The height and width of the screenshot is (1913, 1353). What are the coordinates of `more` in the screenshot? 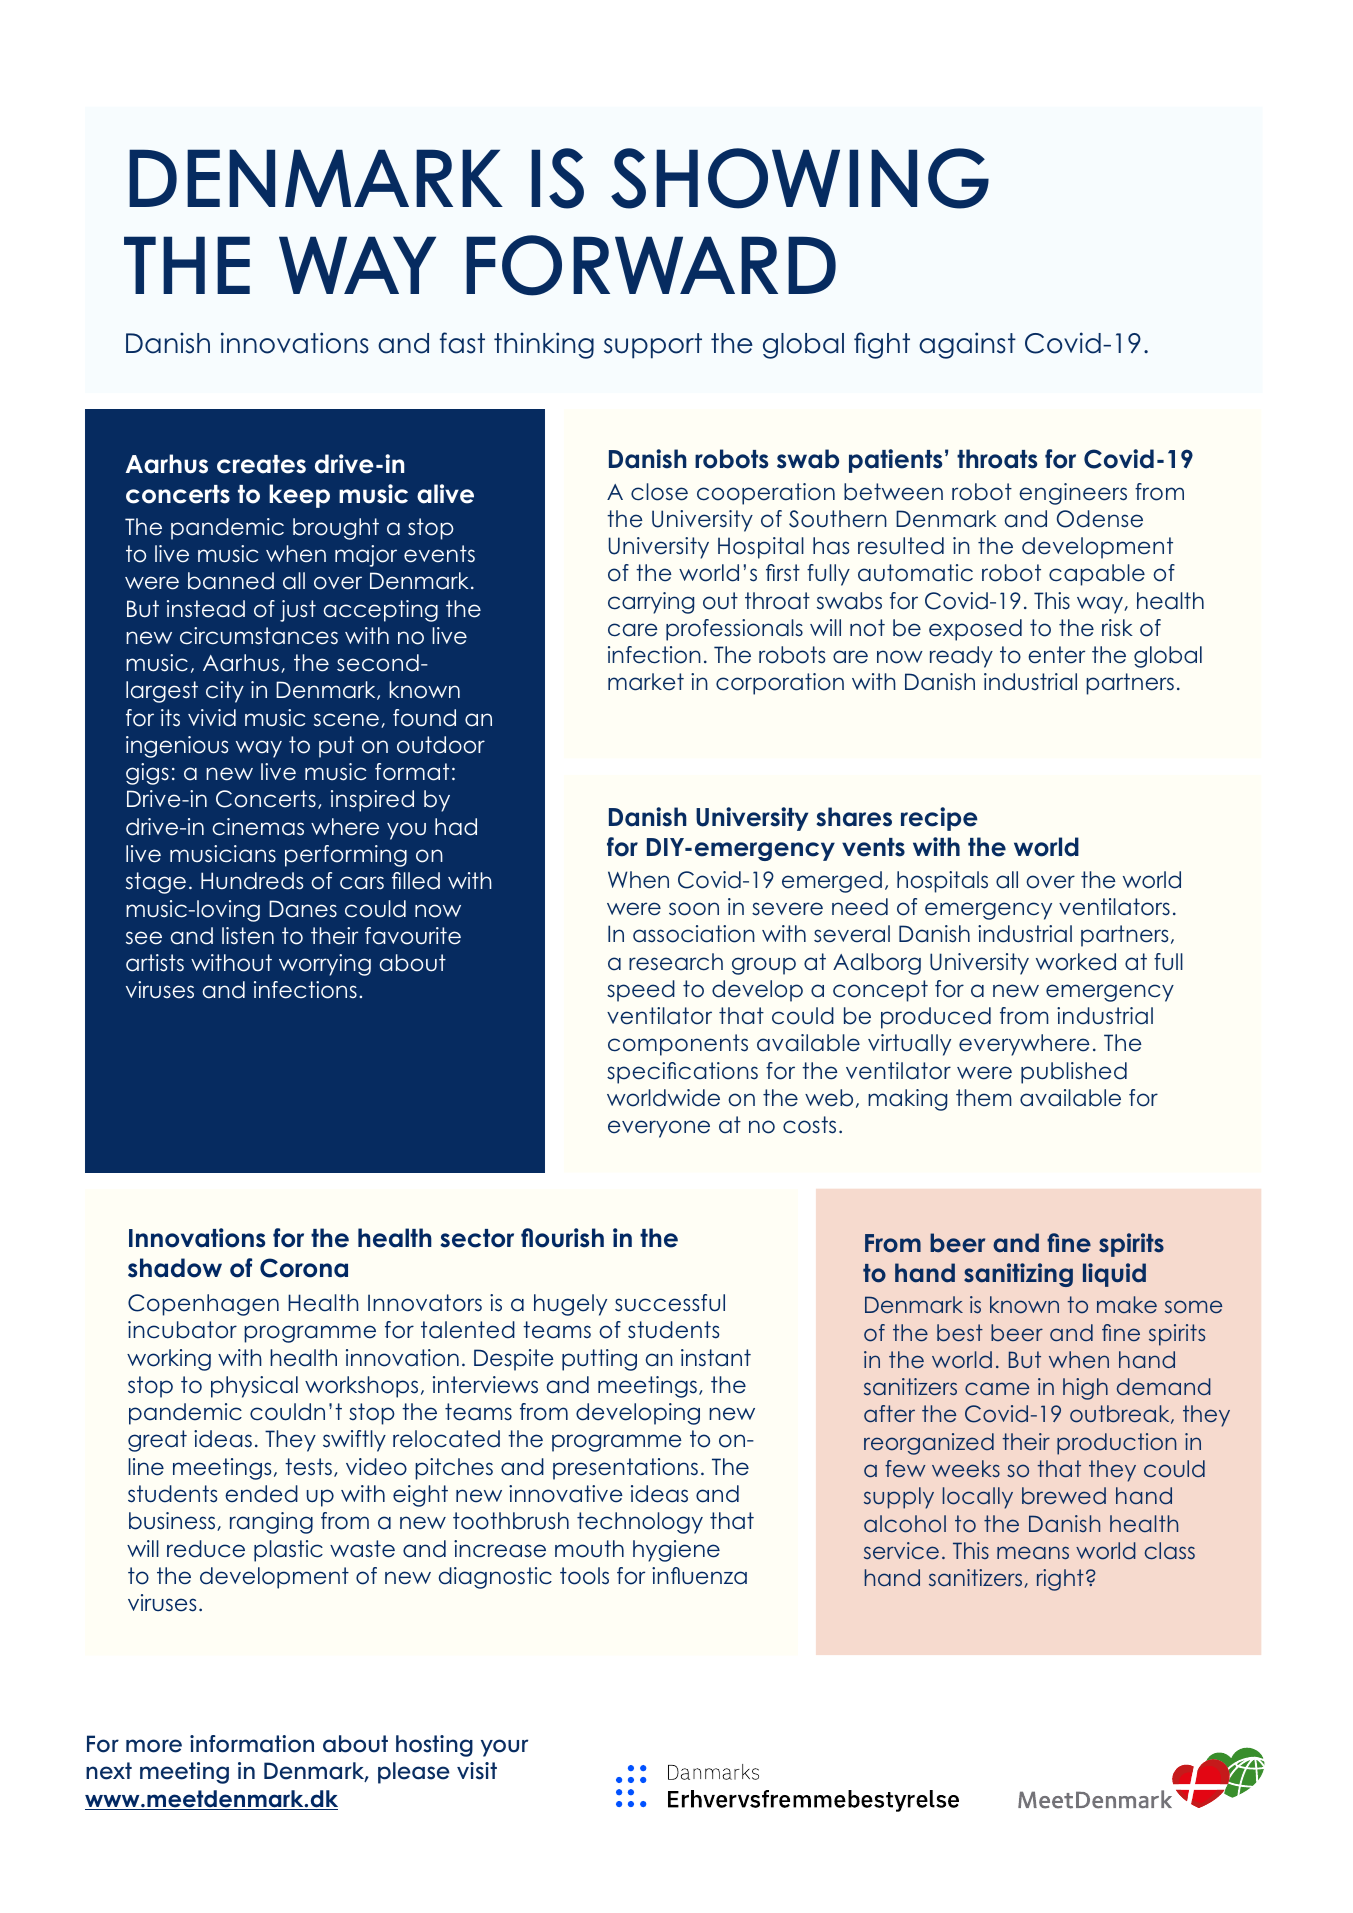 It's located at (154, 1746).
